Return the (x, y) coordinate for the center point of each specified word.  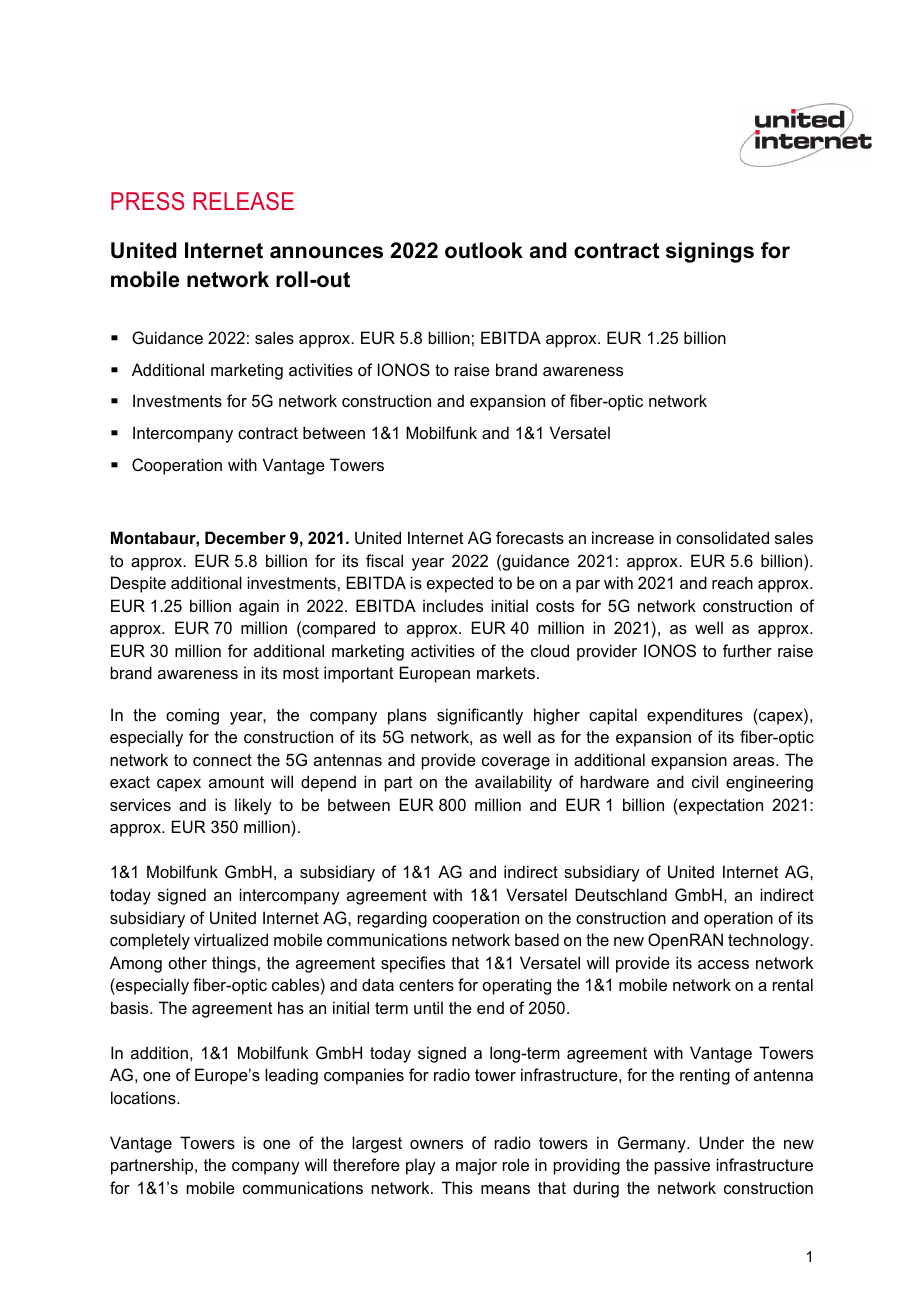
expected (460, 584)
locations (144, 1097)
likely (253, 806)
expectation (720, 806)
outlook (484, 250)
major (476, 1166)
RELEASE (243, 201)
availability (513, 783)
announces (326, 252)
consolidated (722, 537)
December (245, 537)
